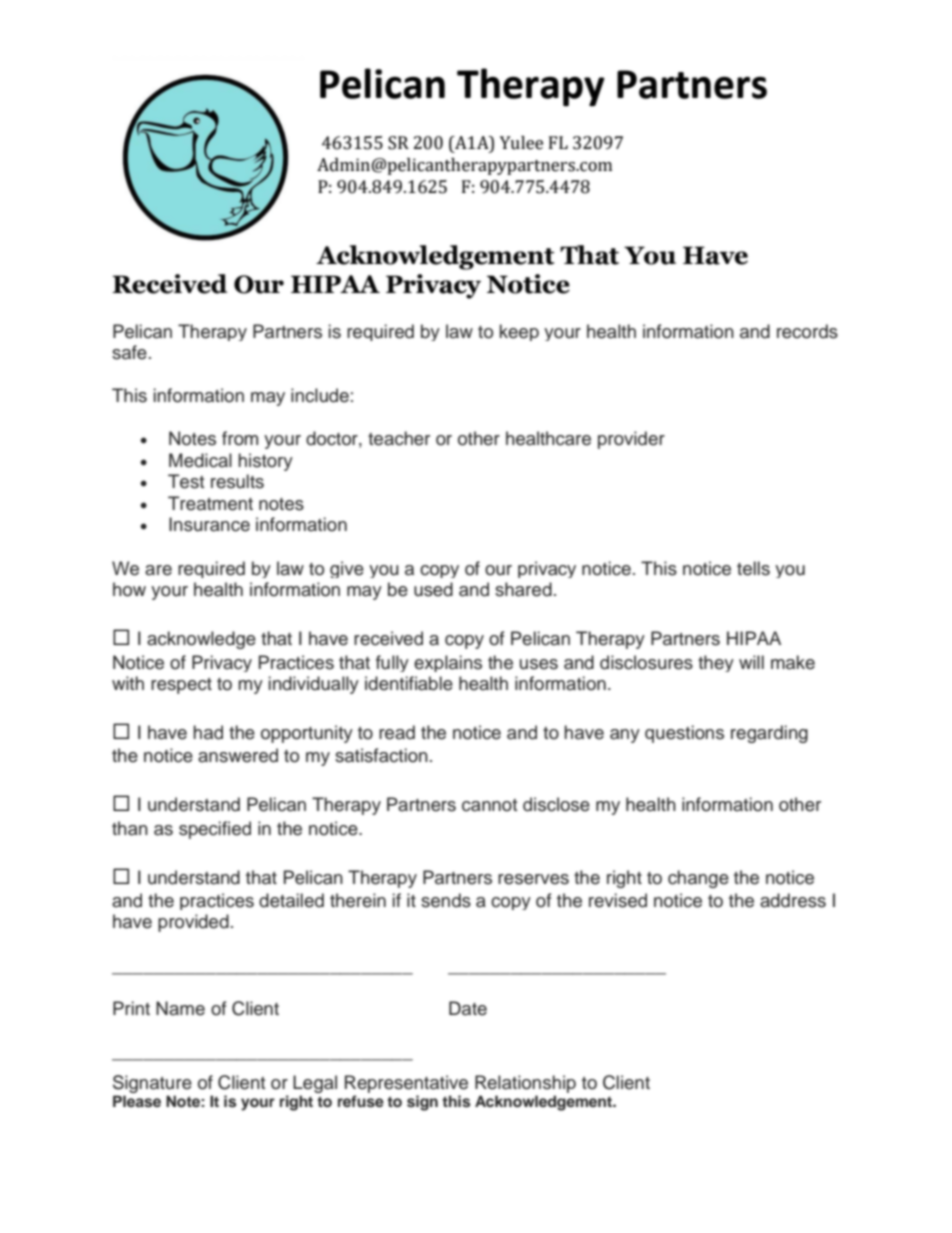  Describe the element at coordinates (698, 879) in the document. I see `change` at that location.
